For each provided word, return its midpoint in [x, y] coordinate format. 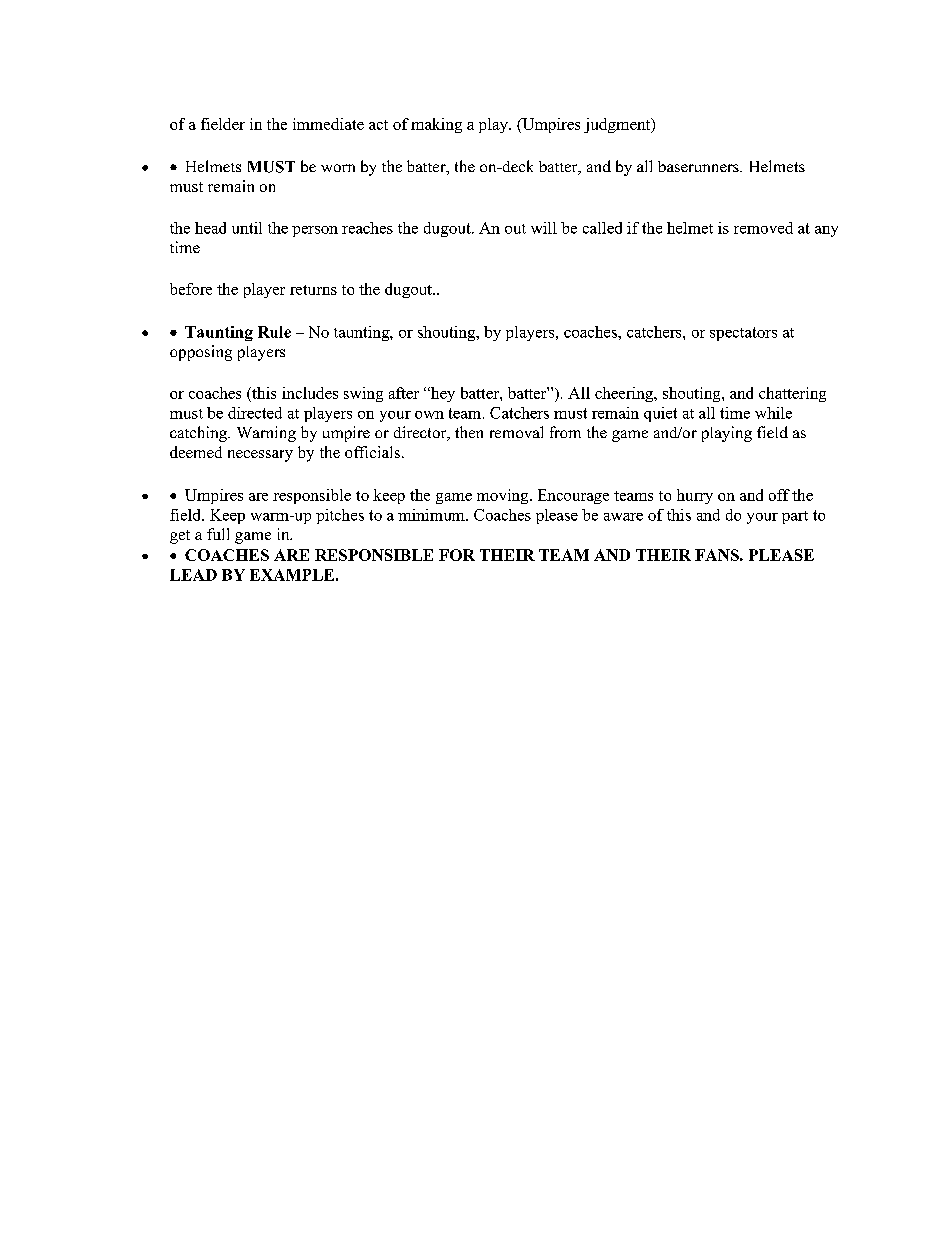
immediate [328, 124]
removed [763, 228]
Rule [274, 332]
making [436, 125]
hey [441, 394]
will [544, 228]
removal [516, 432]
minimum [432, 515]
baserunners [699, 166]
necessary [260, 456]
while [773, 413]
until [247, 228]
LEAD [193, 575]
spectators [743, 334]
